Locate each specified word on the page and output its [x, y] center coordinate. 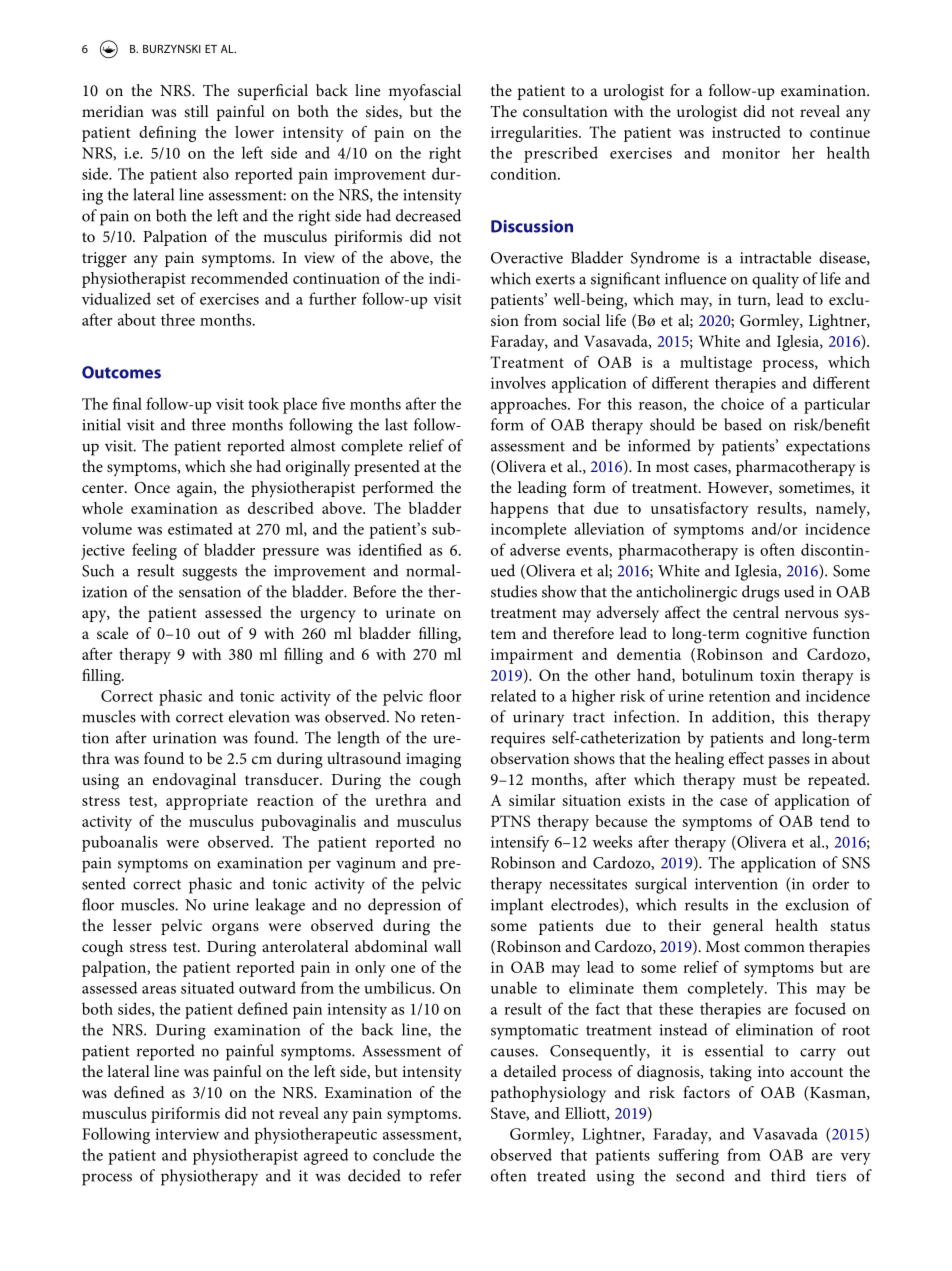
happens [519, 510]
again [196, 490]
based [743, 424]
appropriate [207, 802]
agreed [326, 1156]
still [196, 111]
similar [532, 800]
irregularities [535, 134]
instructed [746, 132]
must [760, 780]
